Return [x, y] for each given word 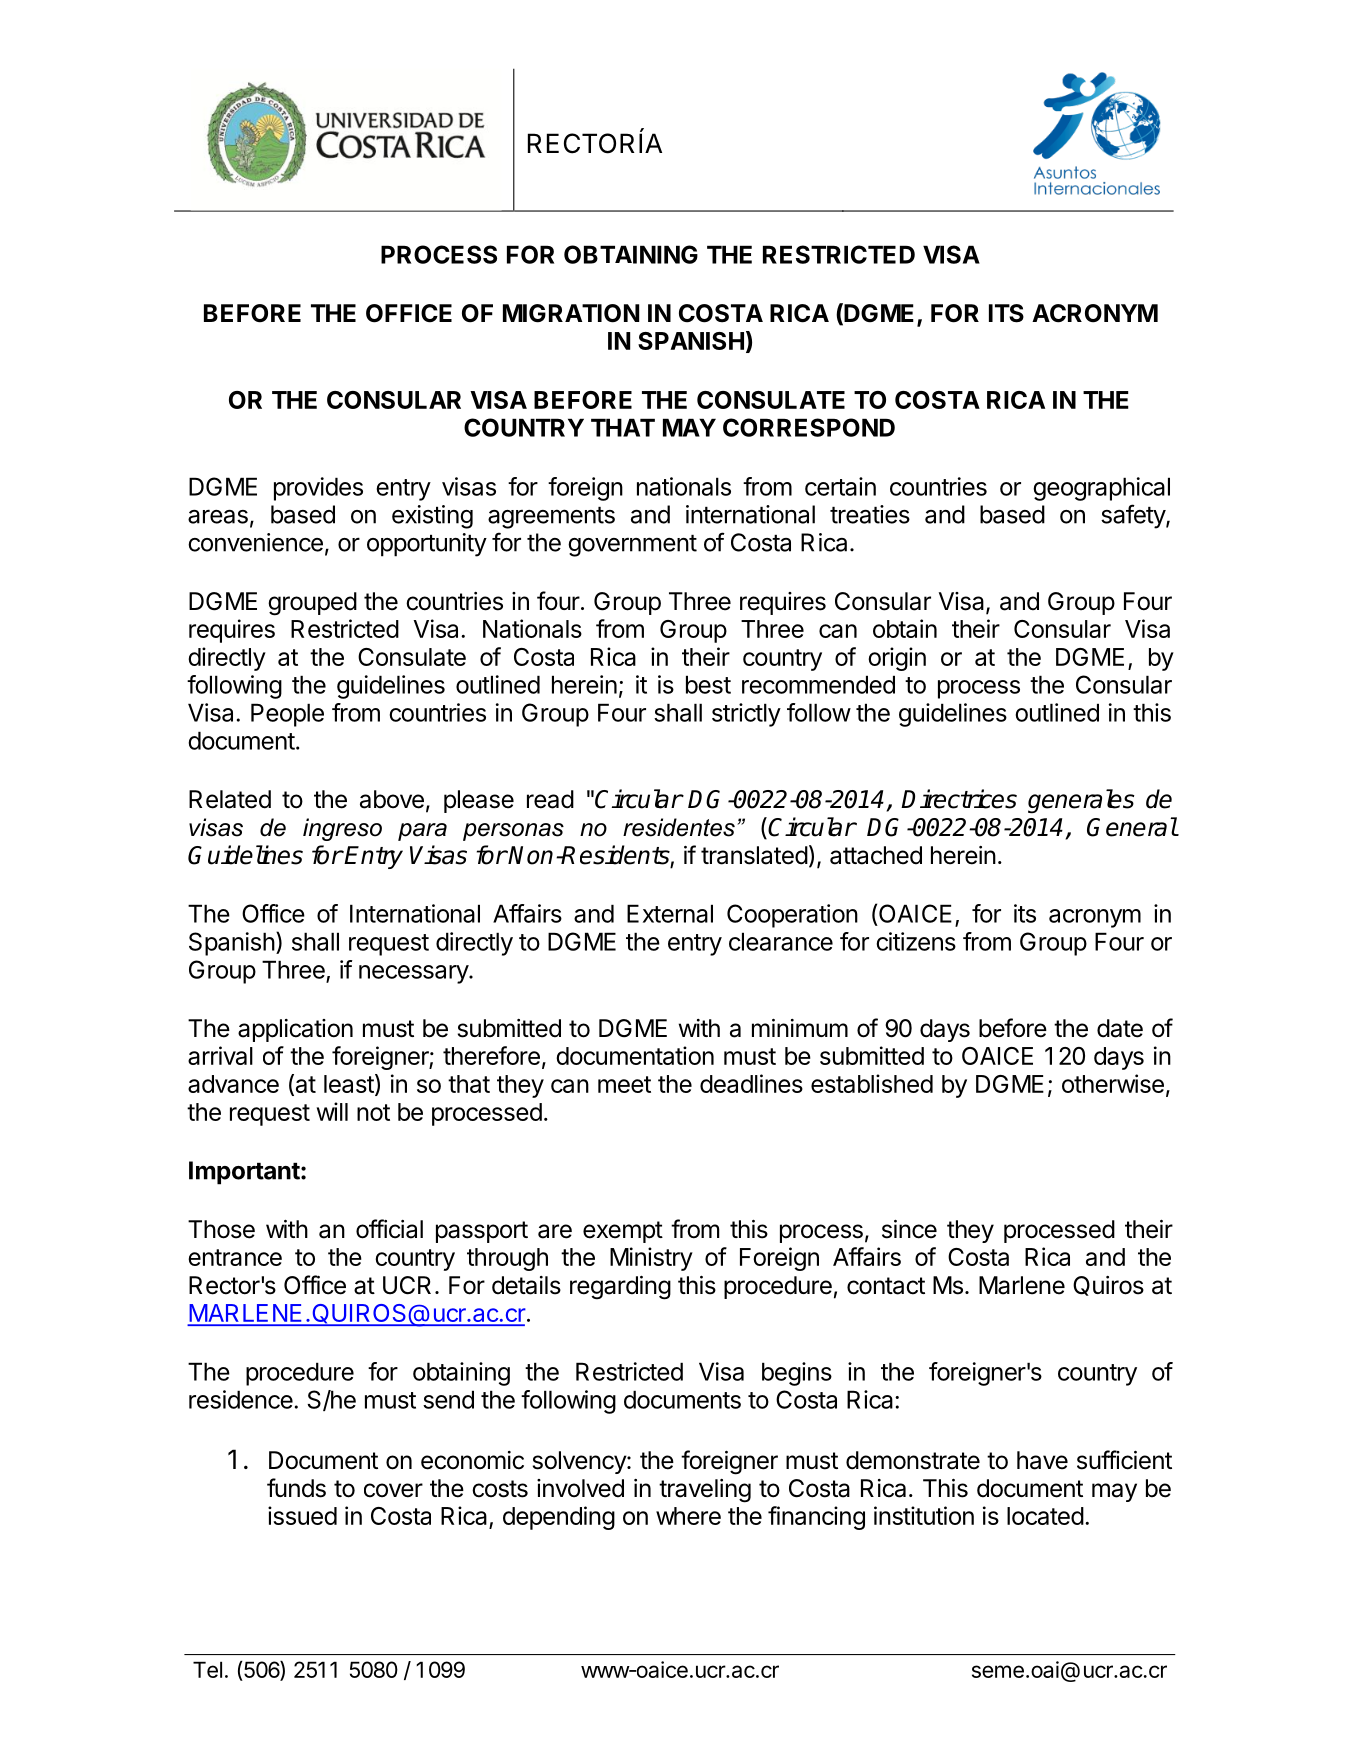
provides [318, 489]
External [670, 913]
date [1120, 1028]
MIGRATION [571, 313]
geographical [1101, 489]
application [295, 1030]
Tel [207, 1669]
